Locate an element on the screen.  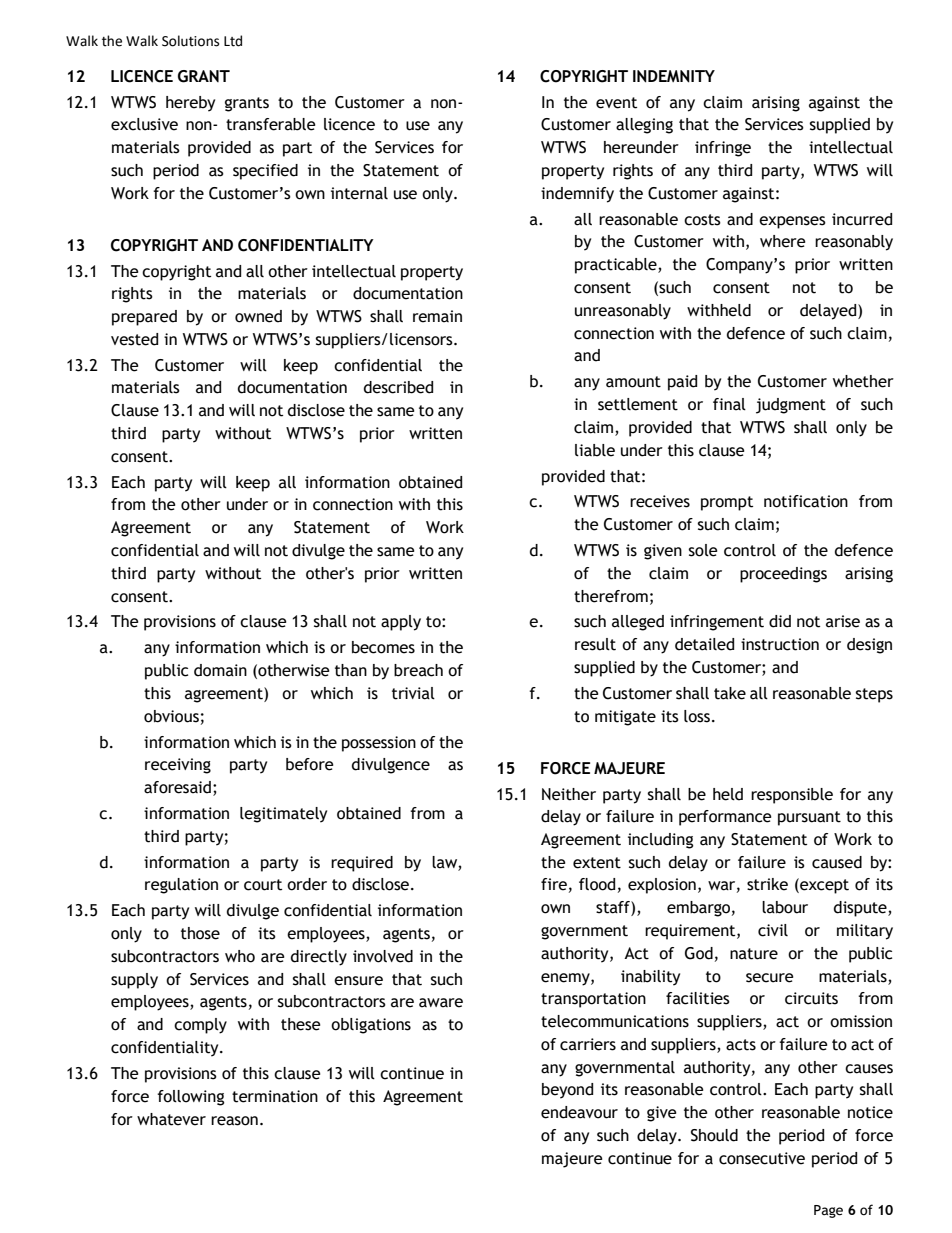
Ltd is located at coordinates (233, 41).
